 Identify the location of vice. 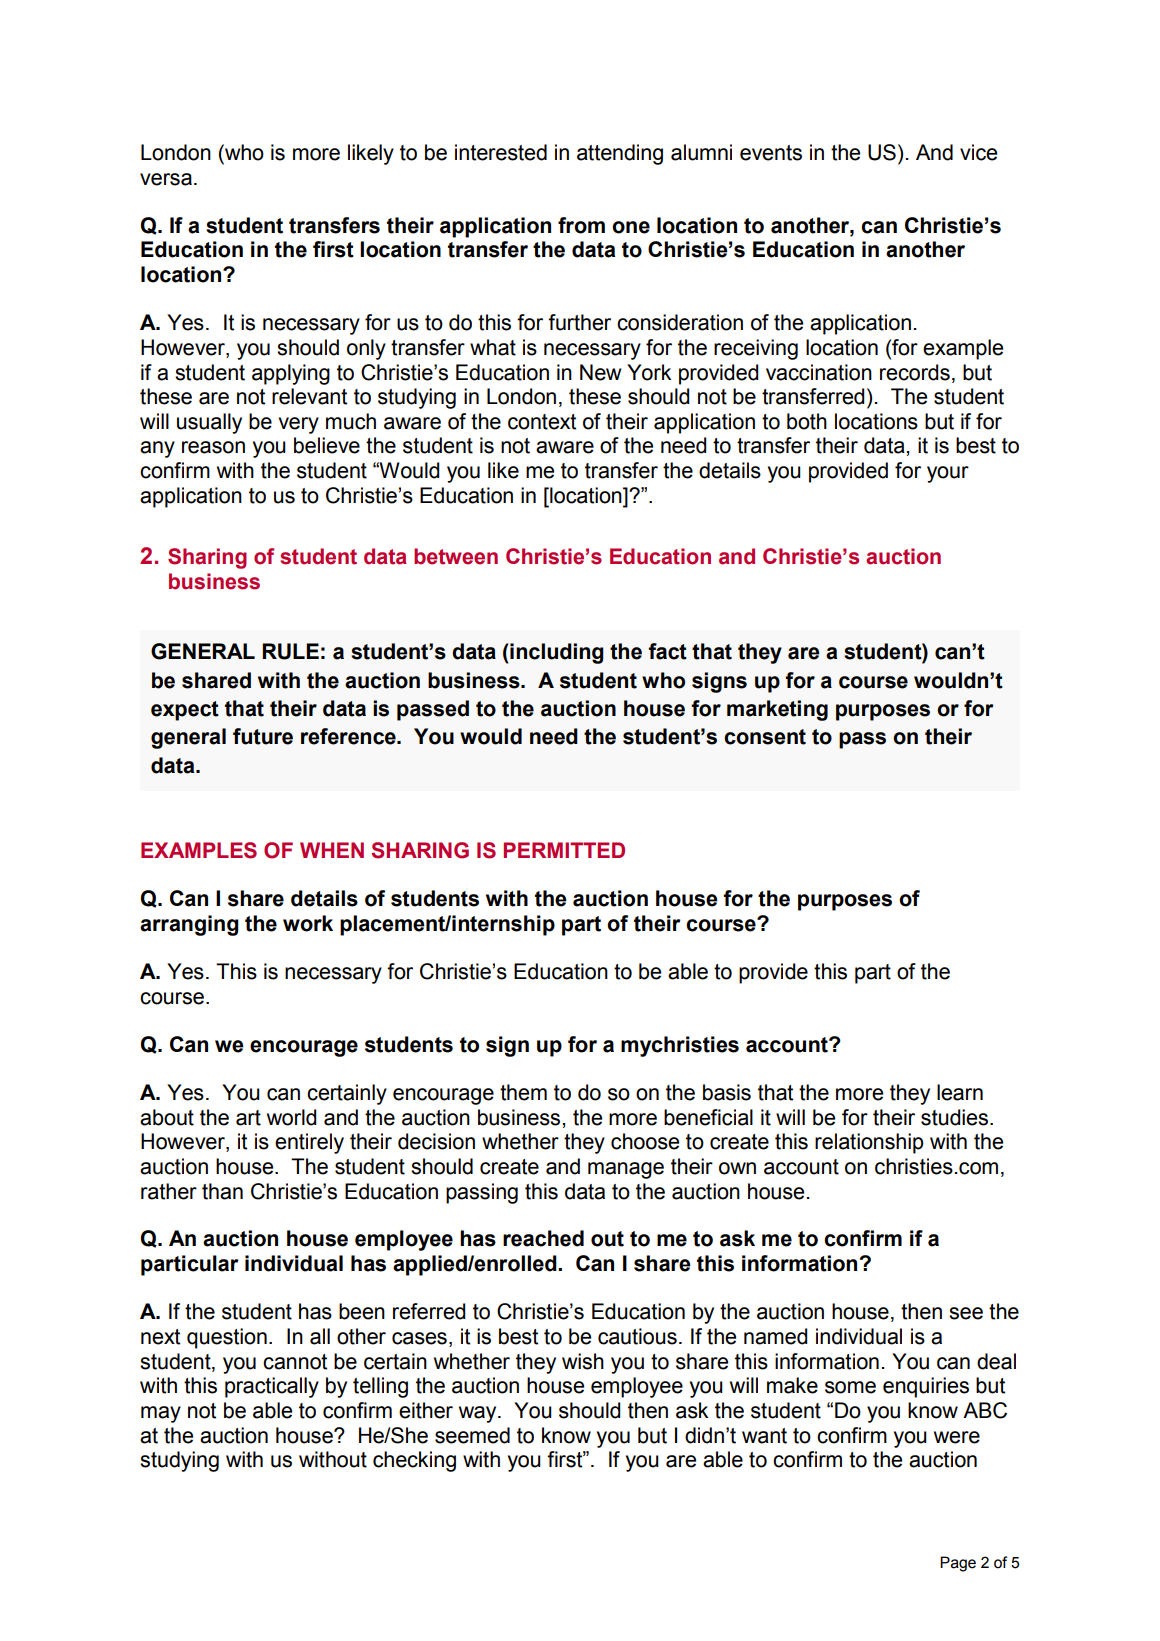
(978, 152).
